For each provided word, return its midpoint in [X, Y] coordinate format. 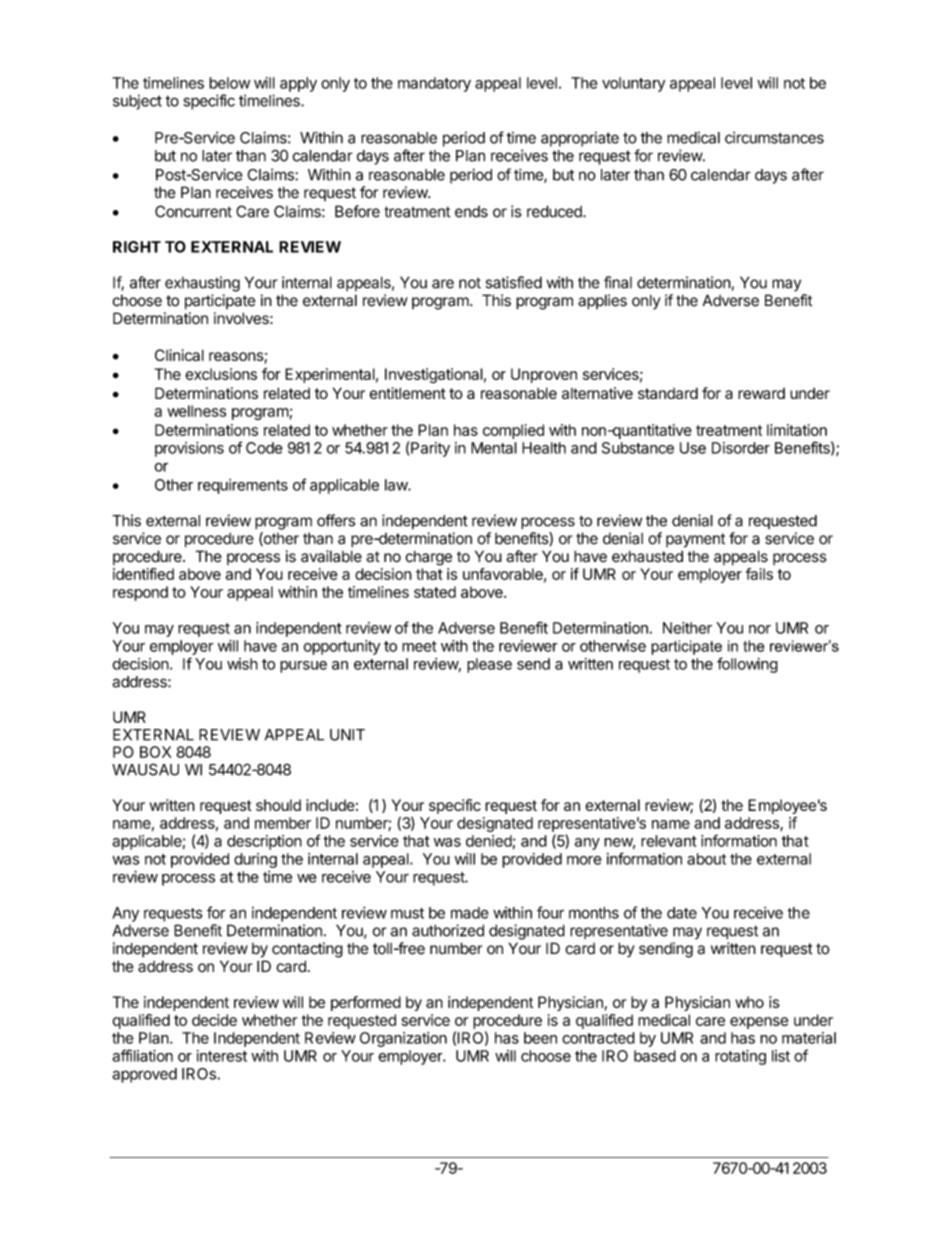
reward [761, 393]
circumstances [774, 138]
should [278, 805]
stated [435, 592]
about [706, 859]
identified [143, 574]
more [584, 860]
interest [222, 1056]
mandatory [434, 84]
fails [759, 574]
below [229, 83]
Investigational [434, 375]
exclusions [221, 374]
